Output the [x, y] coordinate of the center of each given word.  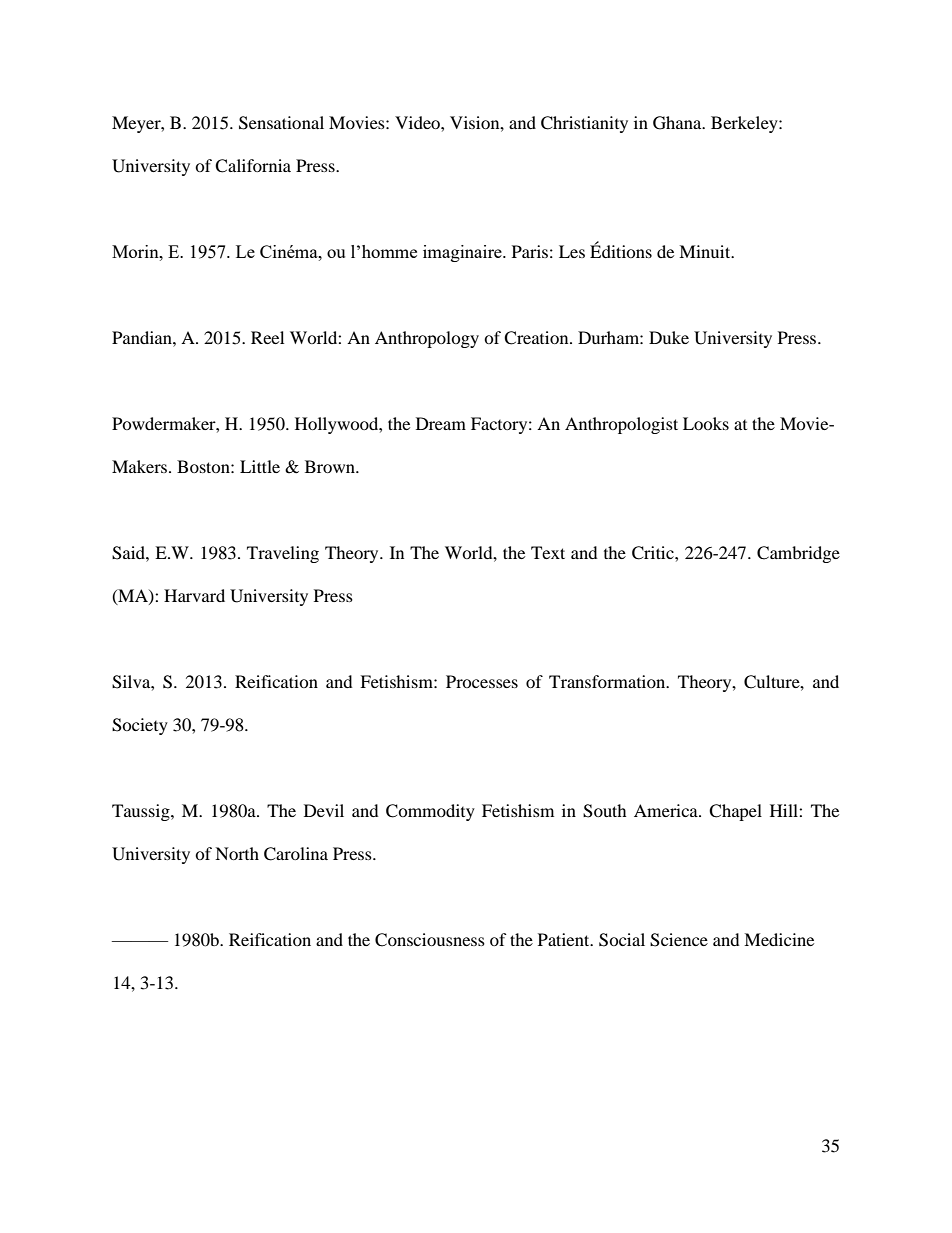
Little [260, 466]
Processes [482, 681]
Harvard [194, 595]
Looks [706, 423]
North [237, 853]
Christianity [584, 124]
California [253, 166]
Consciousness [430, 940]
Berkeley [745, 124]
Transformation [608, 681]
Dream [441, 423]
